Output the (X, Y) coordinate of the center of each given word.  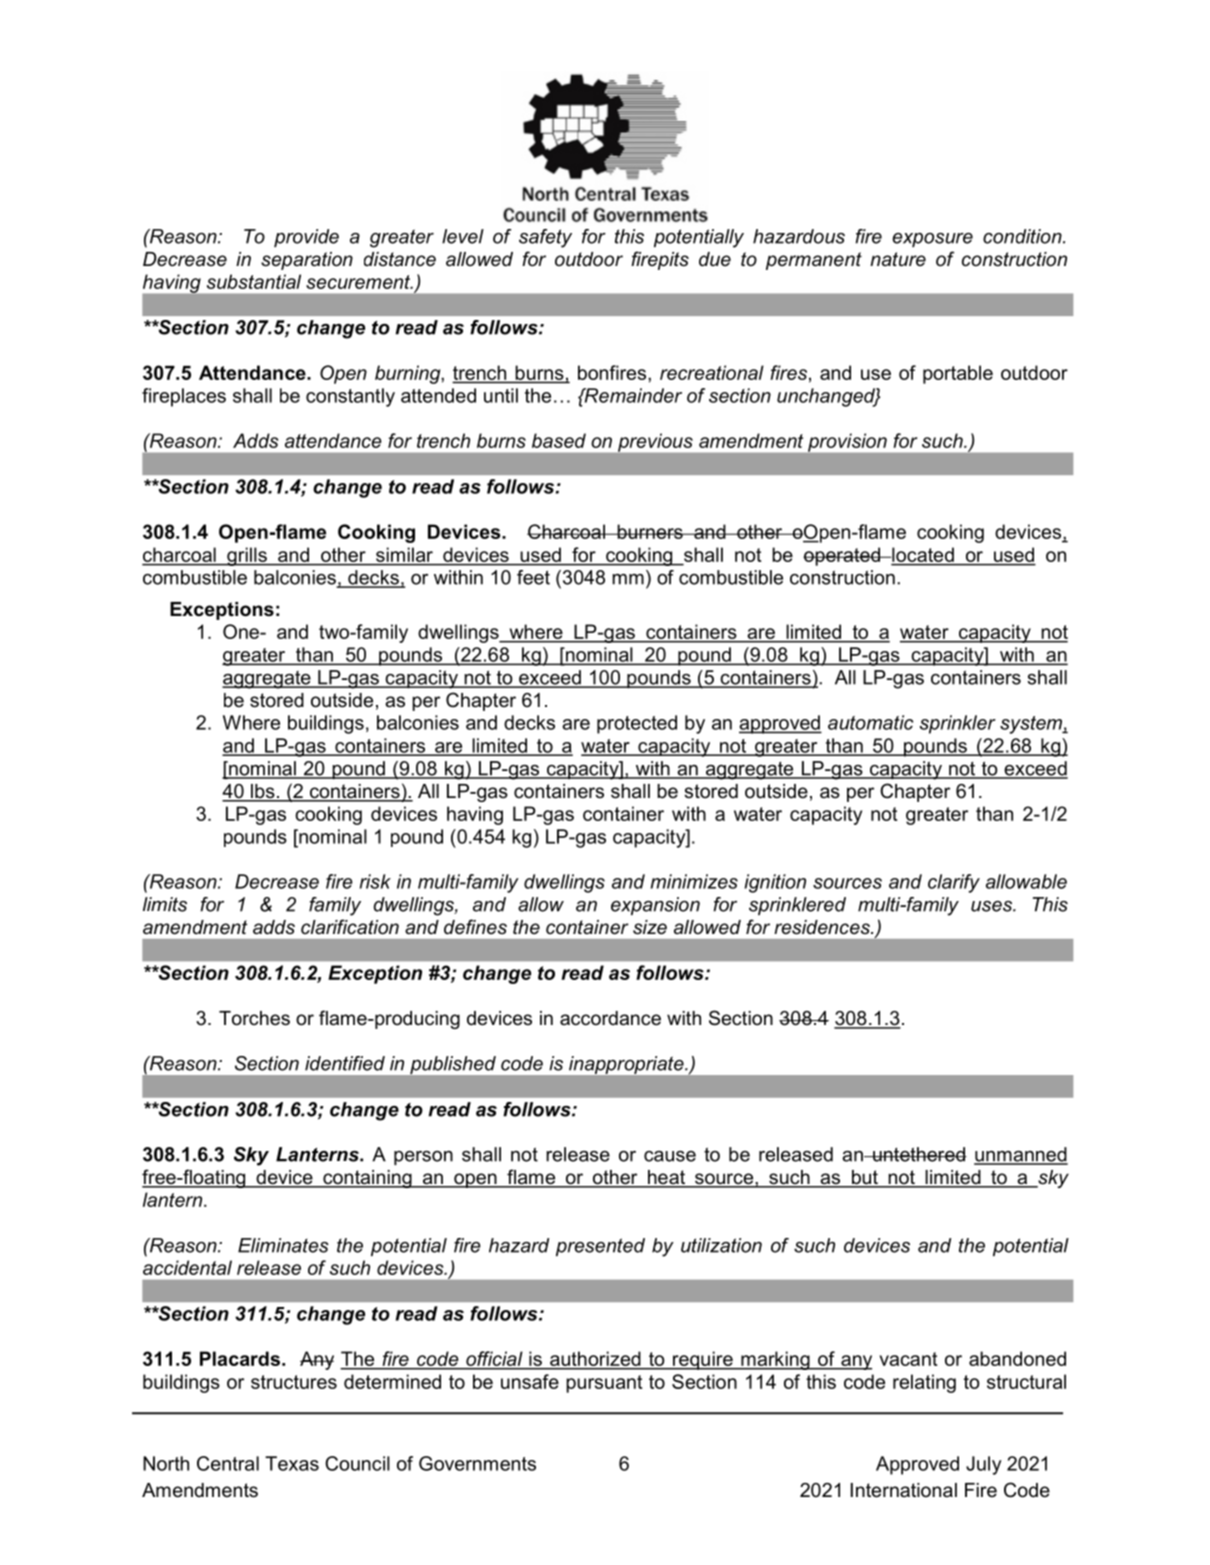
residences (823, 927)
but (864, 1178)
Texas (292, 1463)
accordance (610, 1018)
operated (842, 556)
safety (545, 238)
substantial (254, 281)
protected (637, 724)
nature (898, 259)
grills (247, 556)
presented (600, 1247)
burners (650, 531)
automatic (870, 722)
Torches (254, 1018)
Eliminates (283, 1245)
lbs (263, 792)
